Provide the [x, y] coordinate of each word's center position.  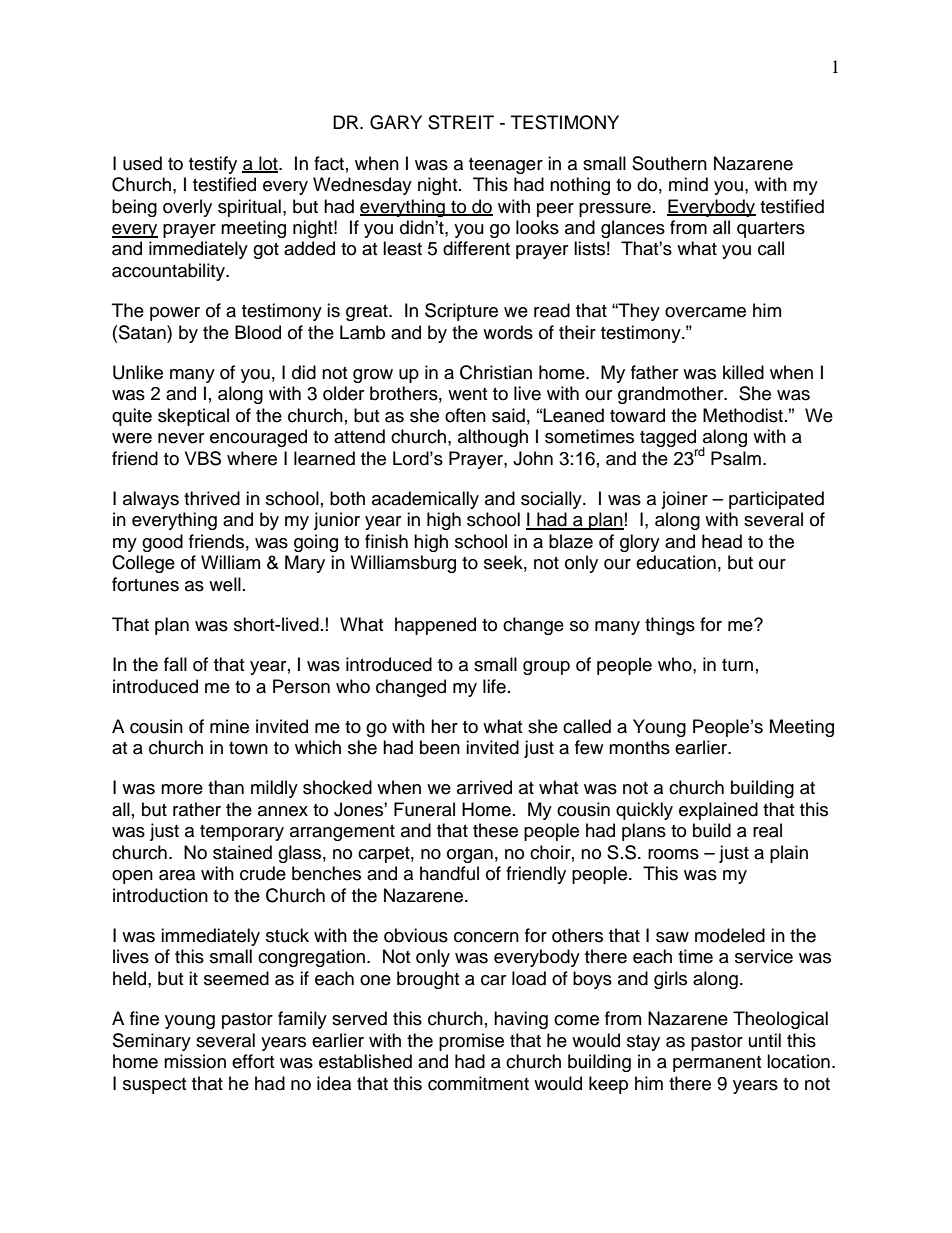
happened [435, 626]
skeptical [193, 417]
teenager [506, 166]
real [767, 830]
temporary [242, 833]
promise [471, 1042]
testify [213, 165]
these [495, 830]
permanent [717, 1064]
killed [743, 372]
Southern [669, 163]
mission [195, 1061]
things [670, 626]
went [467, 394]
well [225, 584]
